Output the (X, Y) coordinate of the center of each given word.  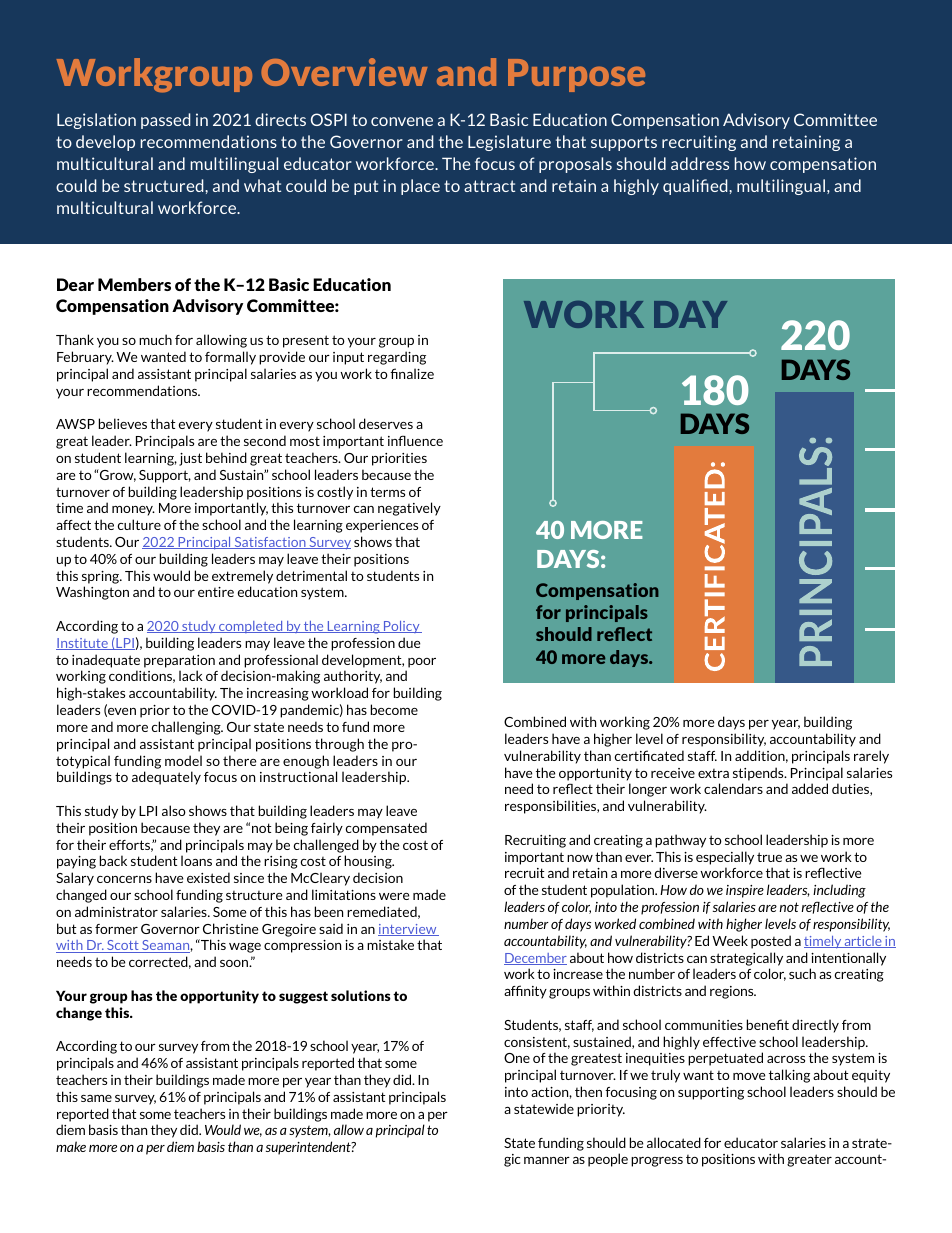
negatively (409, 509)
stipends (759, 774)
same (96, 1098)
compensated (386, 829)
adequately (166, 778)
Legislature (509, 143)
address (700, 163)
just (190, 459)
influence (415, 440)
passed (166, 121)
